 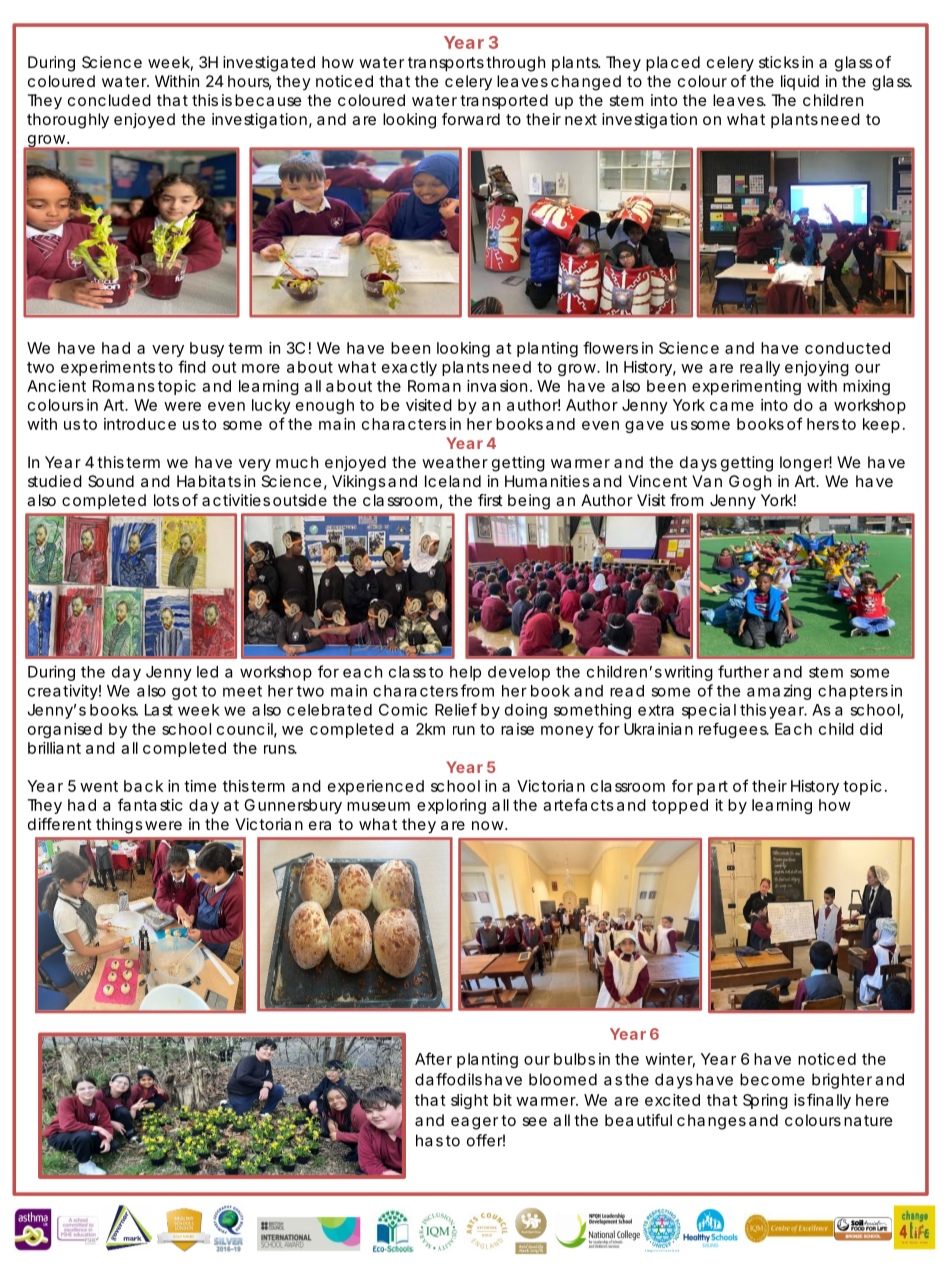 I want to click on transported, so click(x=504, y=102).
